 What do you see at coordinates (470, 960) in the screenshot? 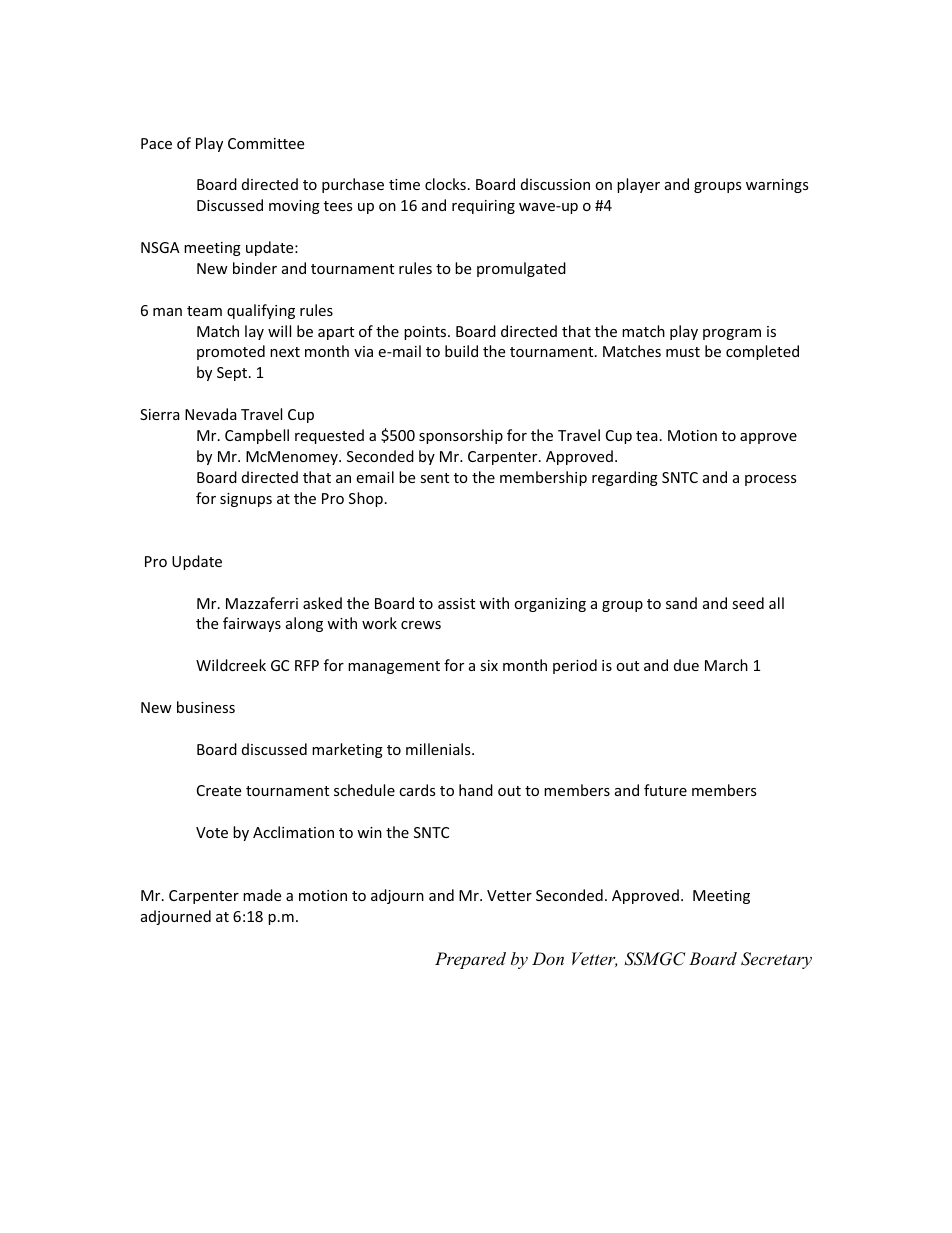
I see `Prepared` at bounding box center [470, 960].
